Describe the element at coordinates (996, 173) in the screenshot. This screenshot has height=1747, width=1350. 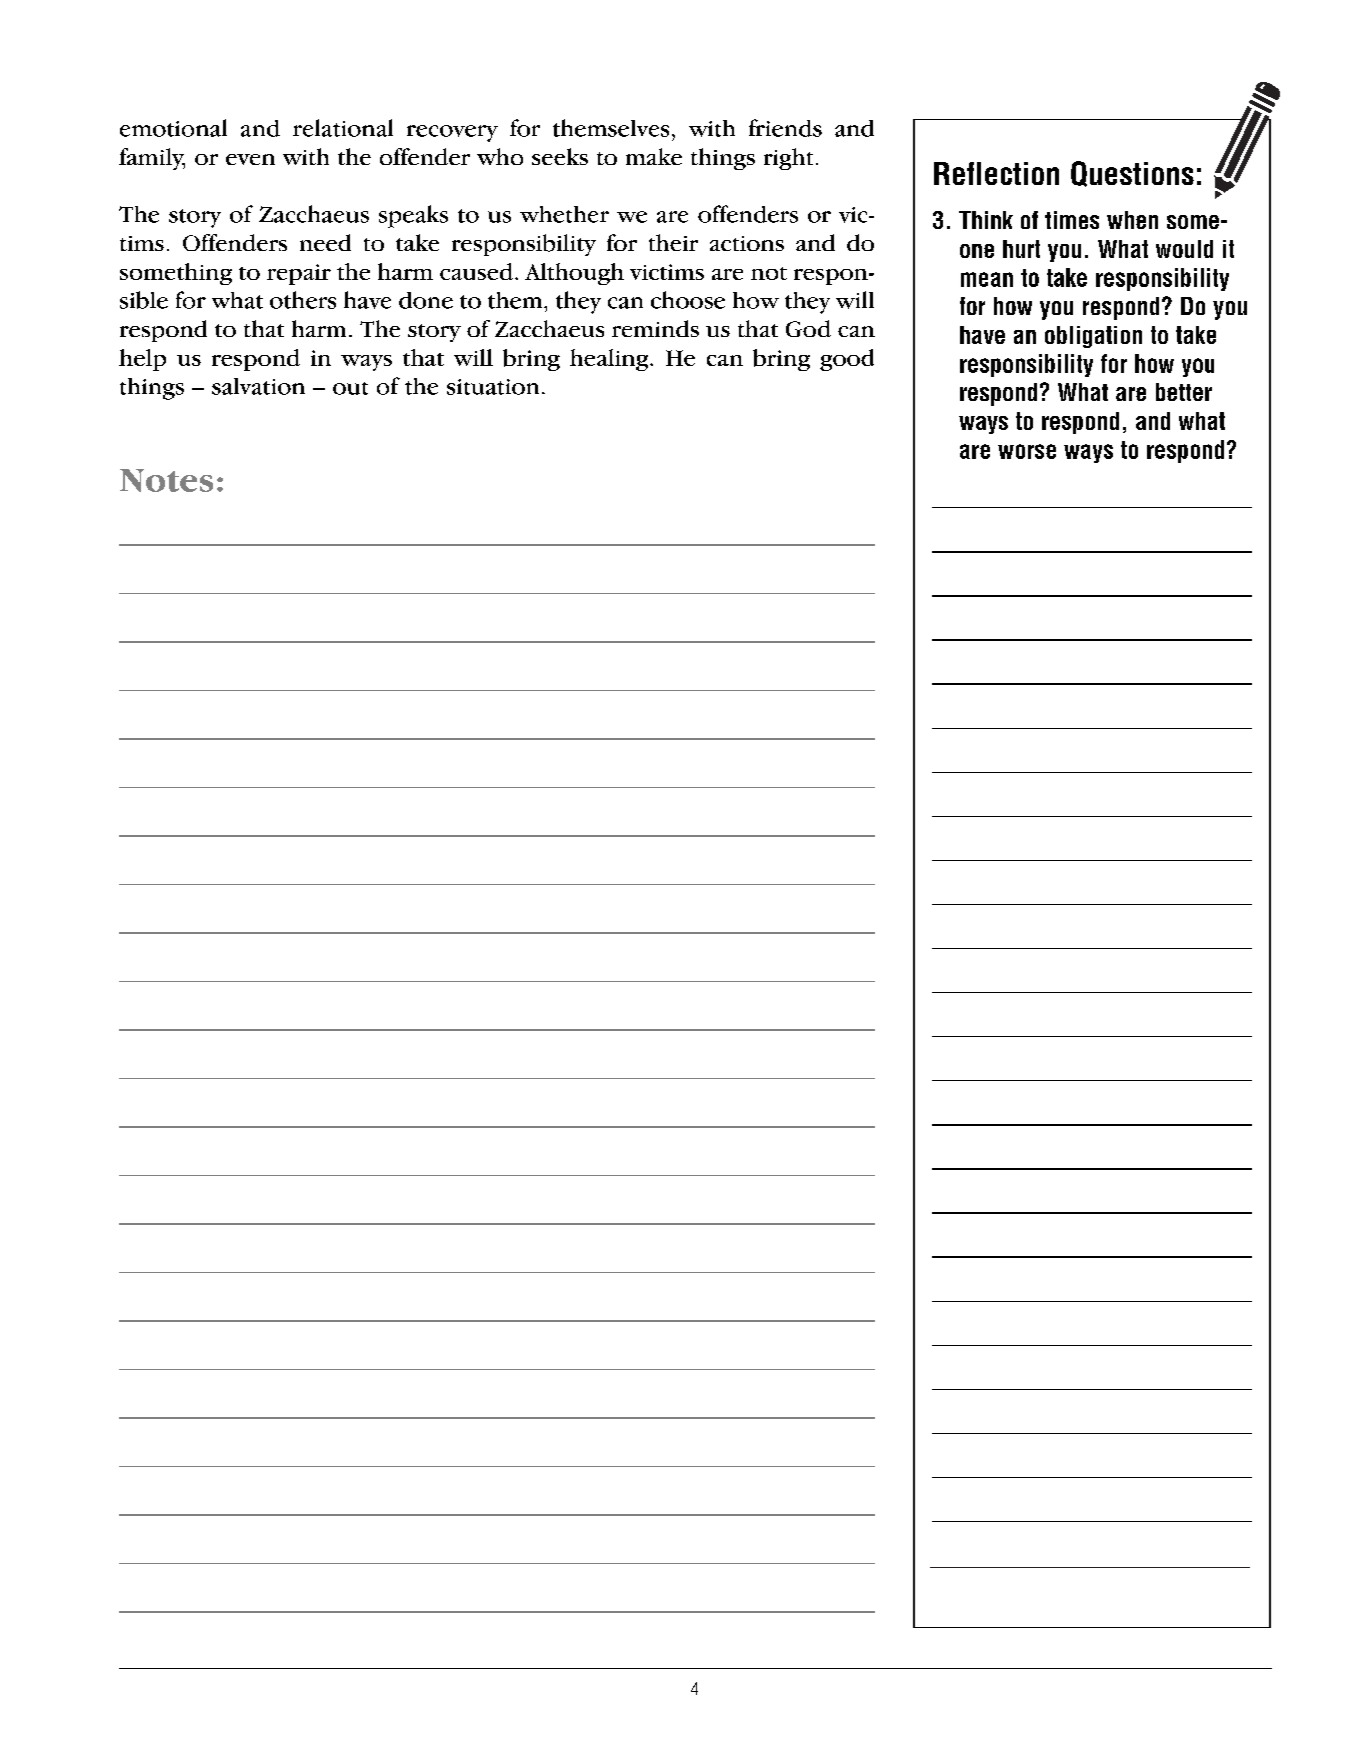
I see `Reflection` at that location.
